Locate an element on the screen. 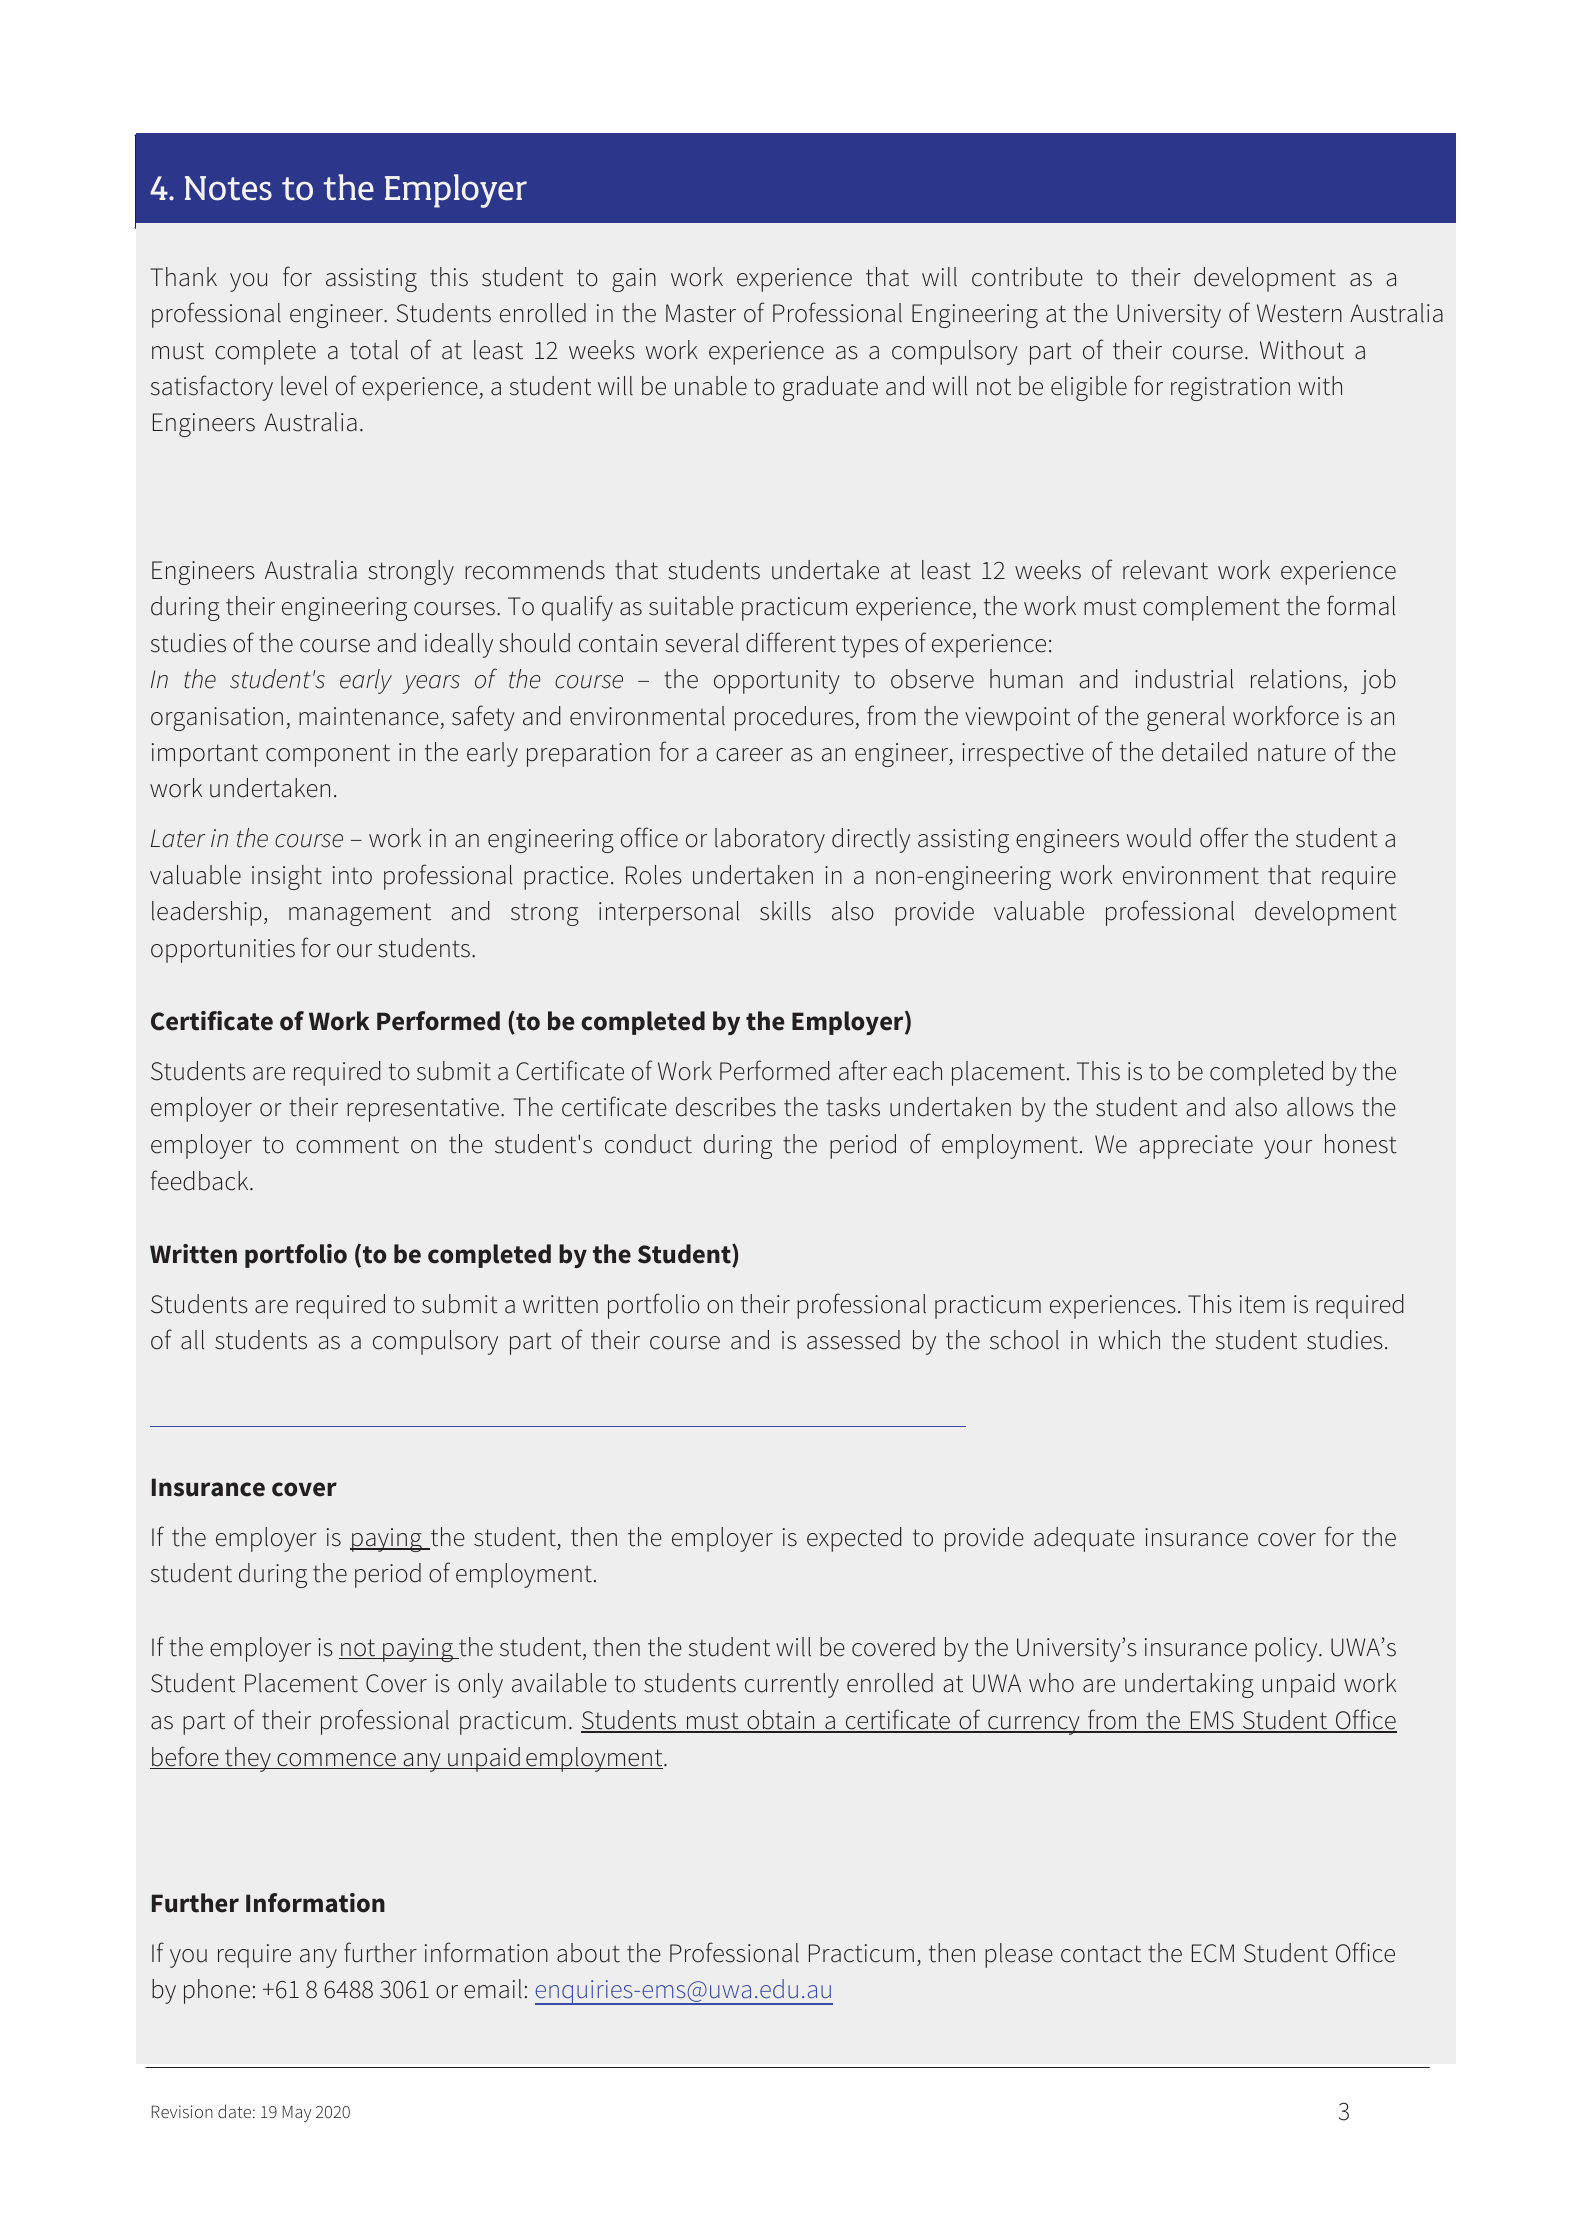 This screenshot has height=2230, width=1576. compulsory is located at coordinates (435, 1342).
